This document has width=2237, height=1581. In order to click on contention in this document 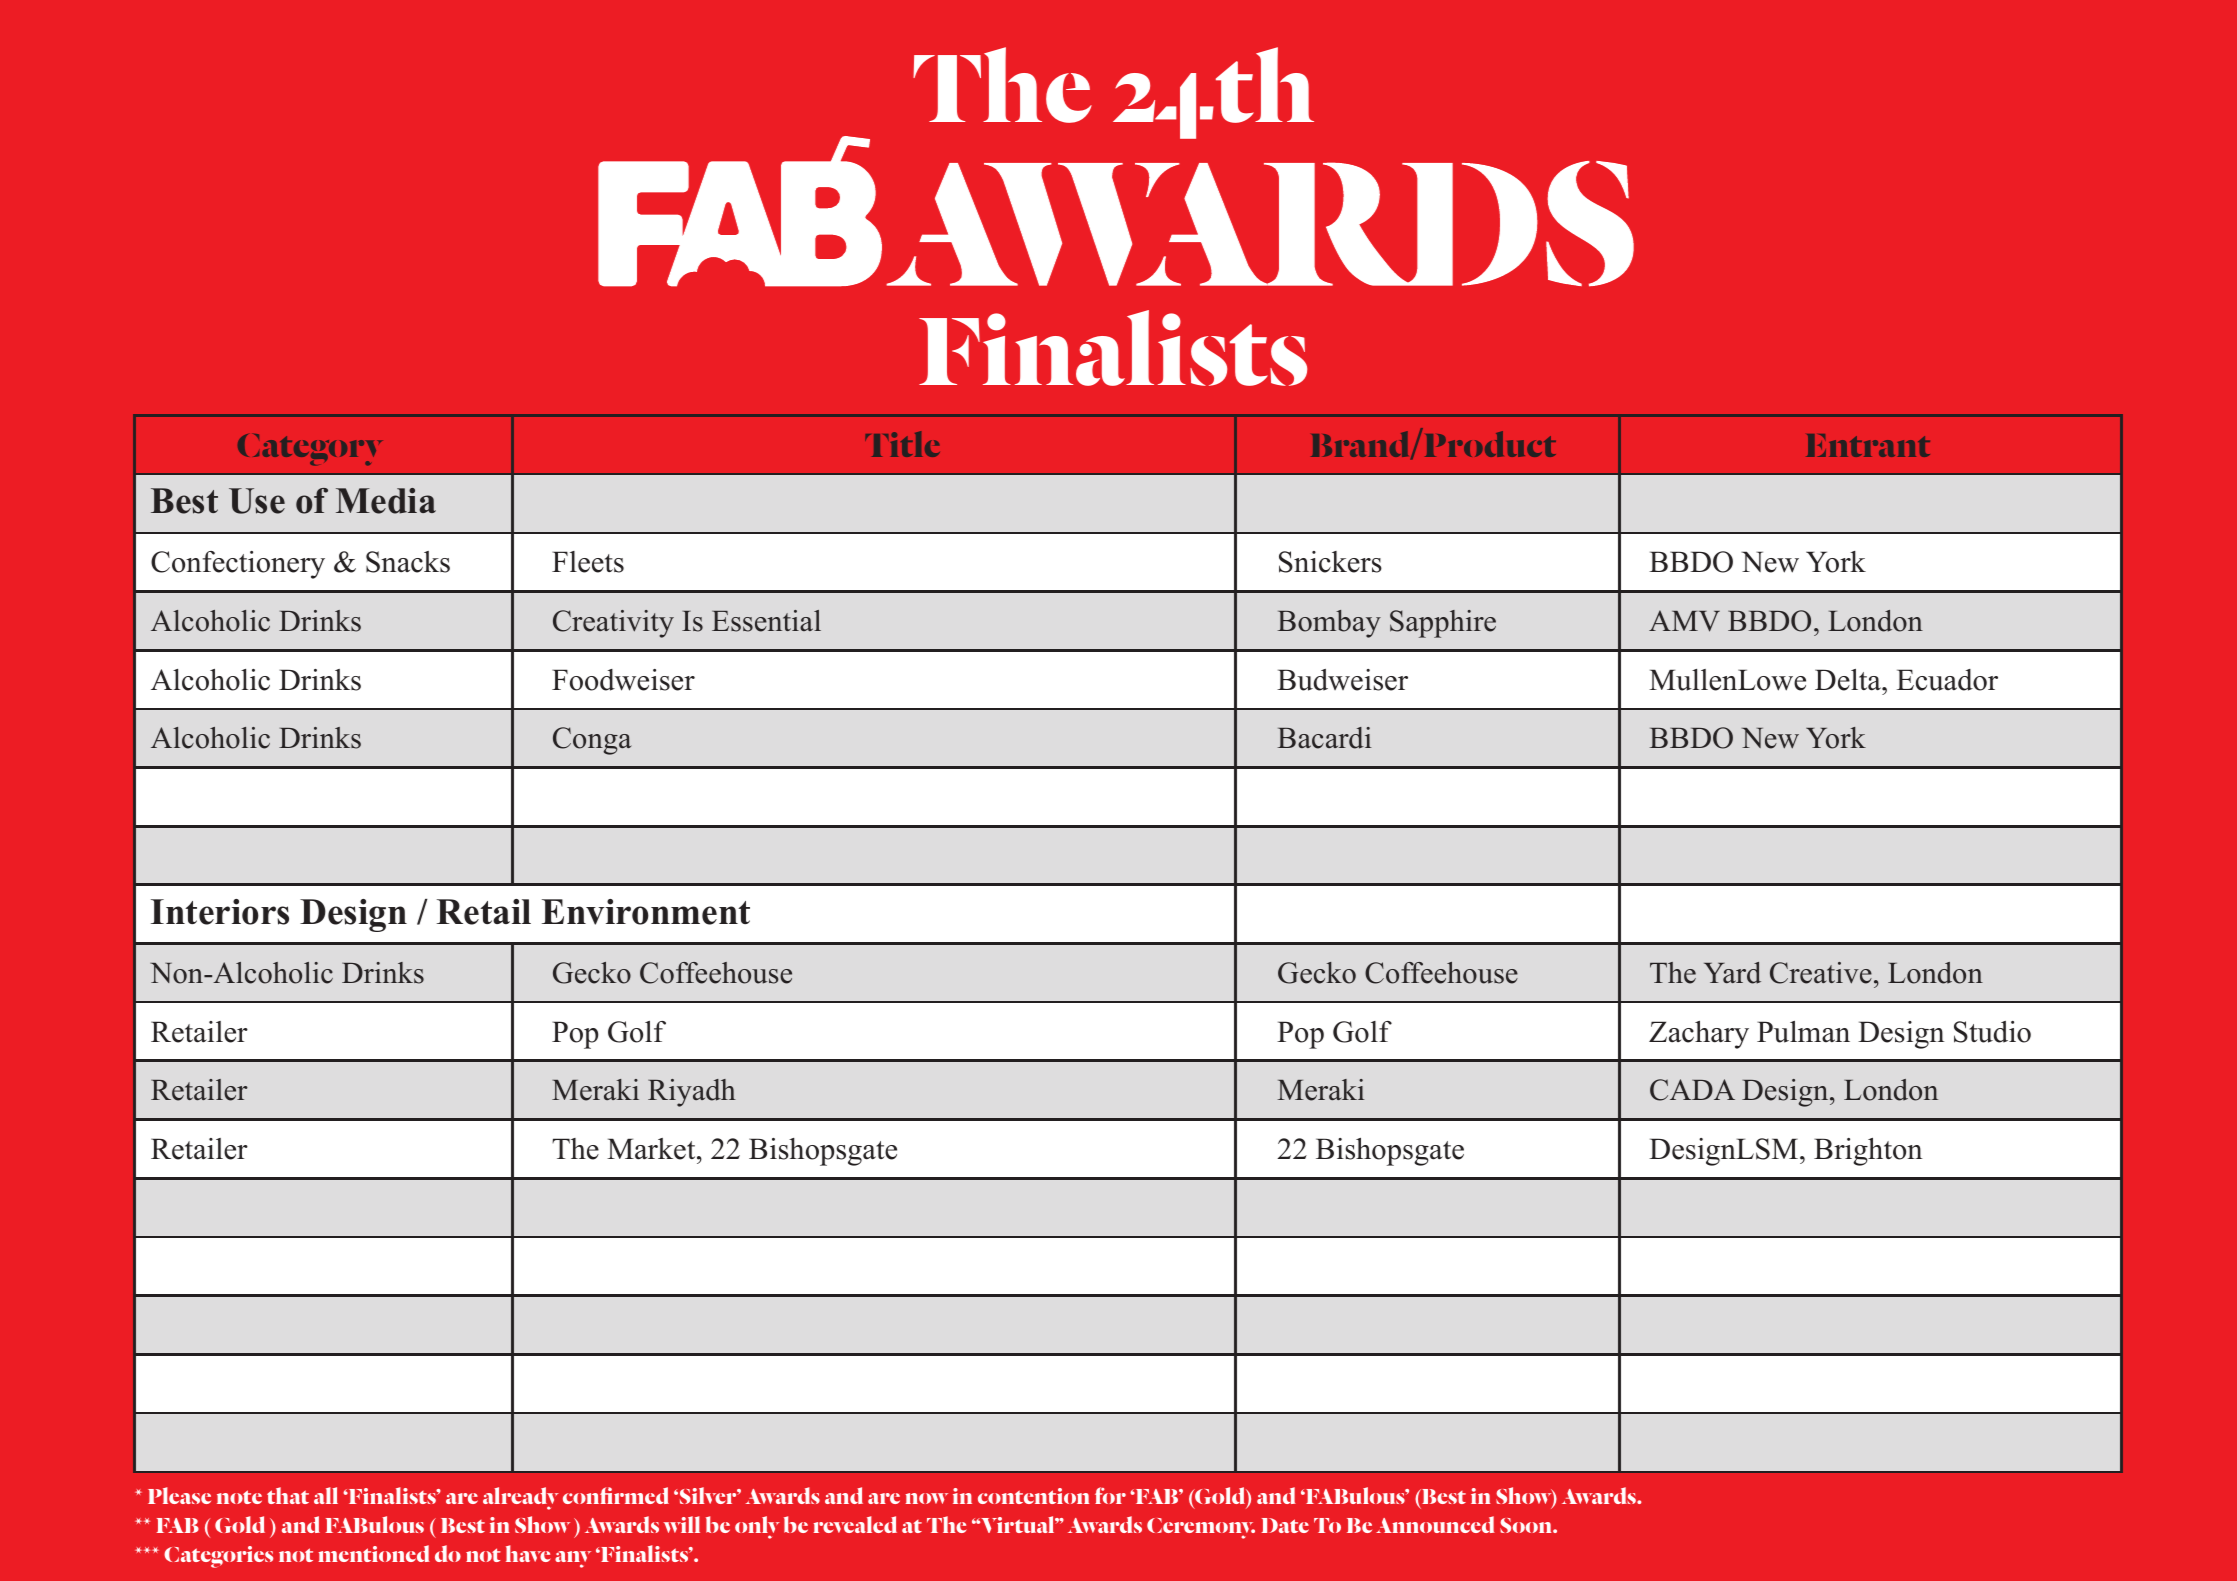, I will do `click(1033, 1496)`.
